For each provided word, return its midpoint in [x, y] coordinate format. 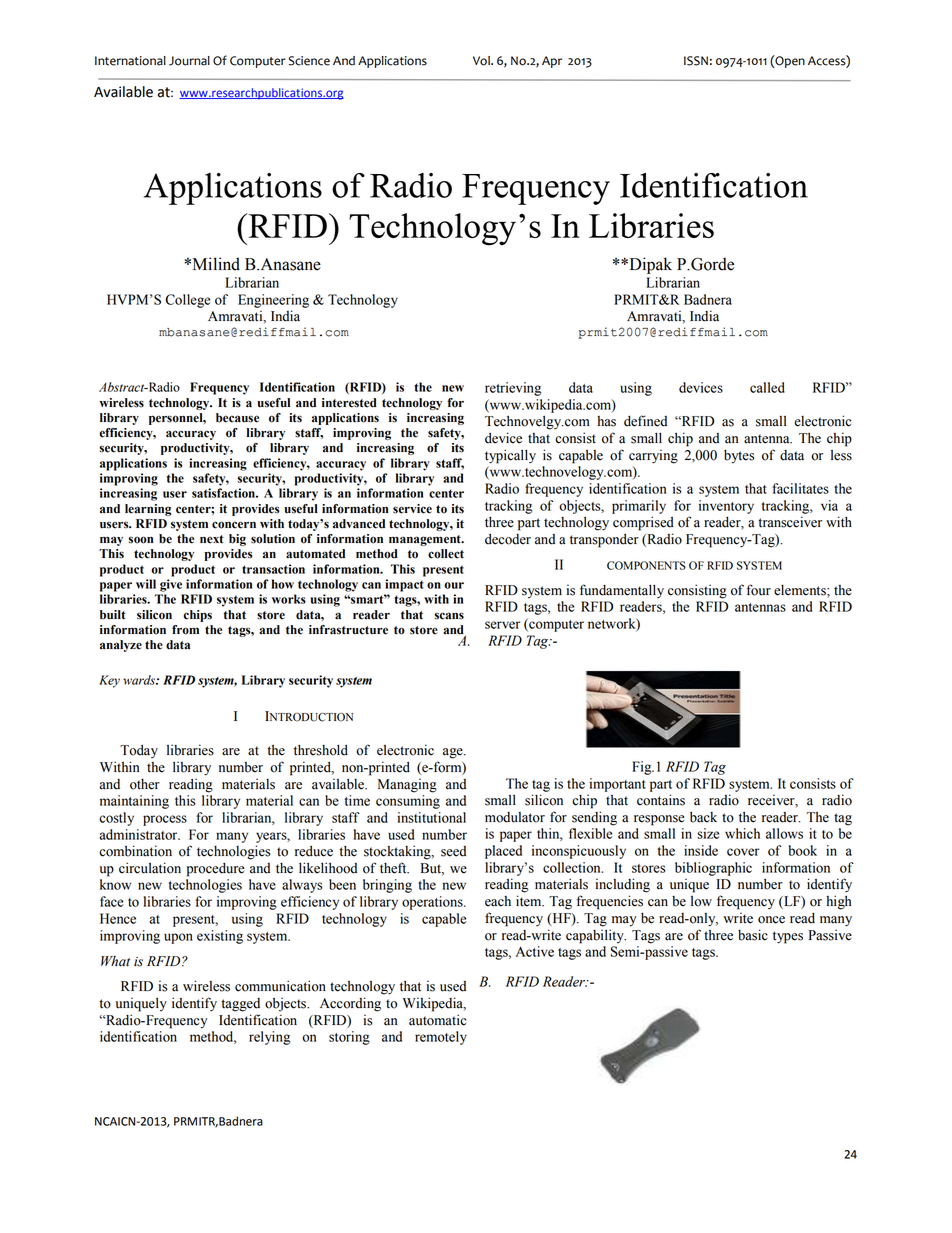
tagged [241, 1005]
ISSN [696, 61]
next [212, 539]
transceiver [790, 522]
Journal [189, 61]
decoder [508, 539]
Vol [482, 61]
